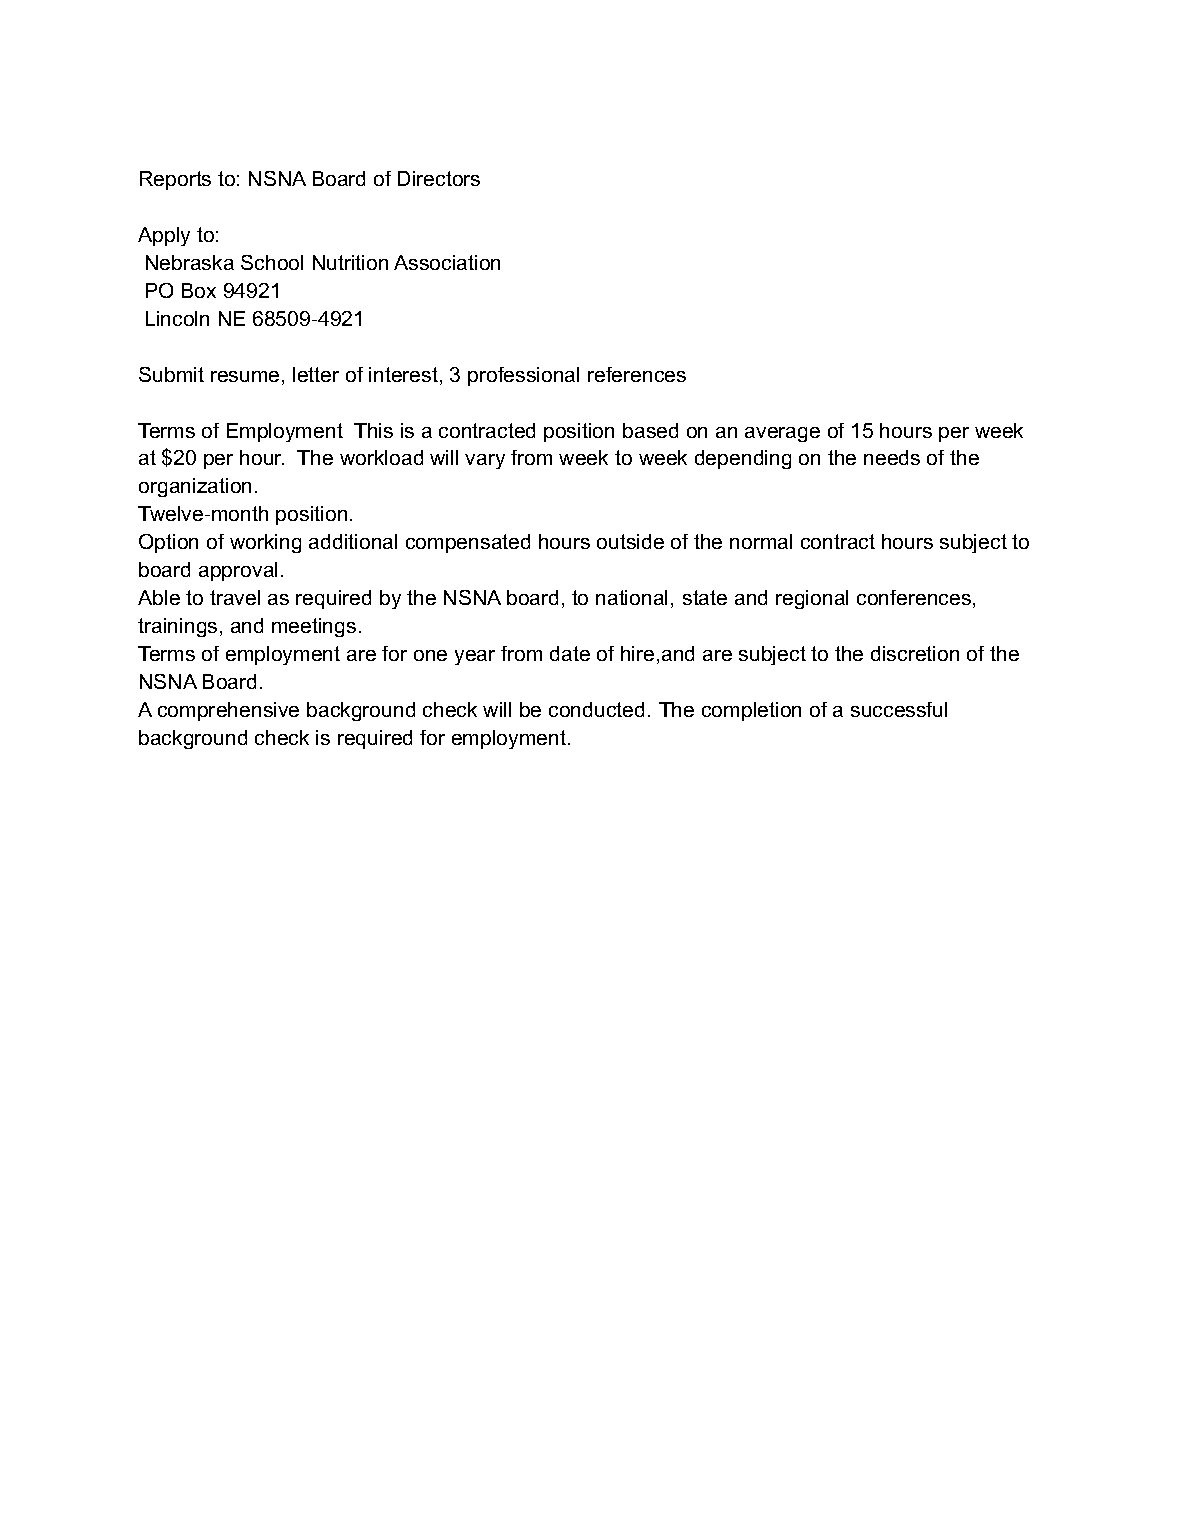 The width and height of the page is (1177, 1523). I want to click on Directors, so click(439, 178).
